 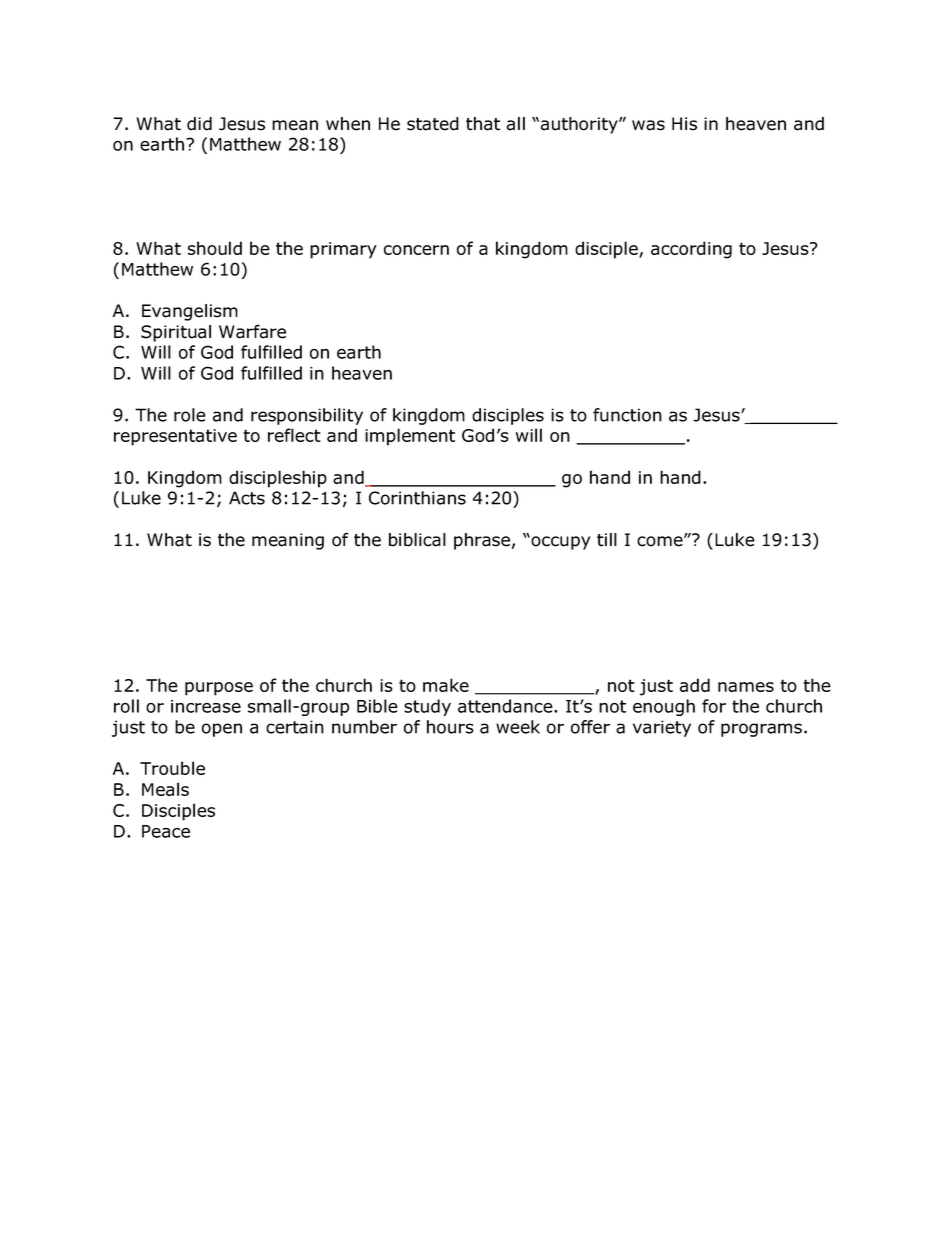 What do you see at coordinates (446, 685) in the document?
I see `make` at bounding box center [446, 685].
